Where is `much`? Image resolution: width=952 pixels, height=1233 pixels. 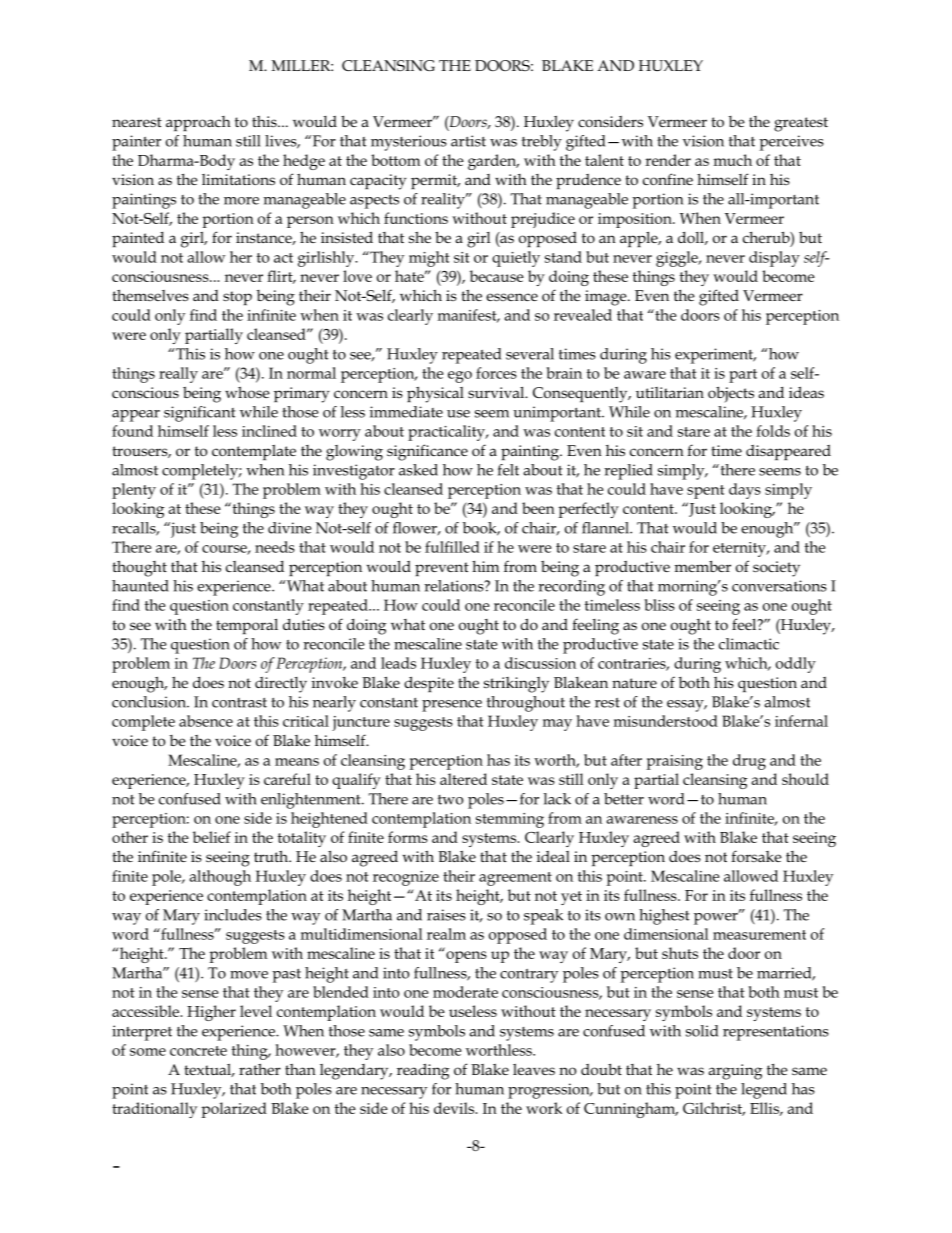 much is located at coordinates (733, 160).
